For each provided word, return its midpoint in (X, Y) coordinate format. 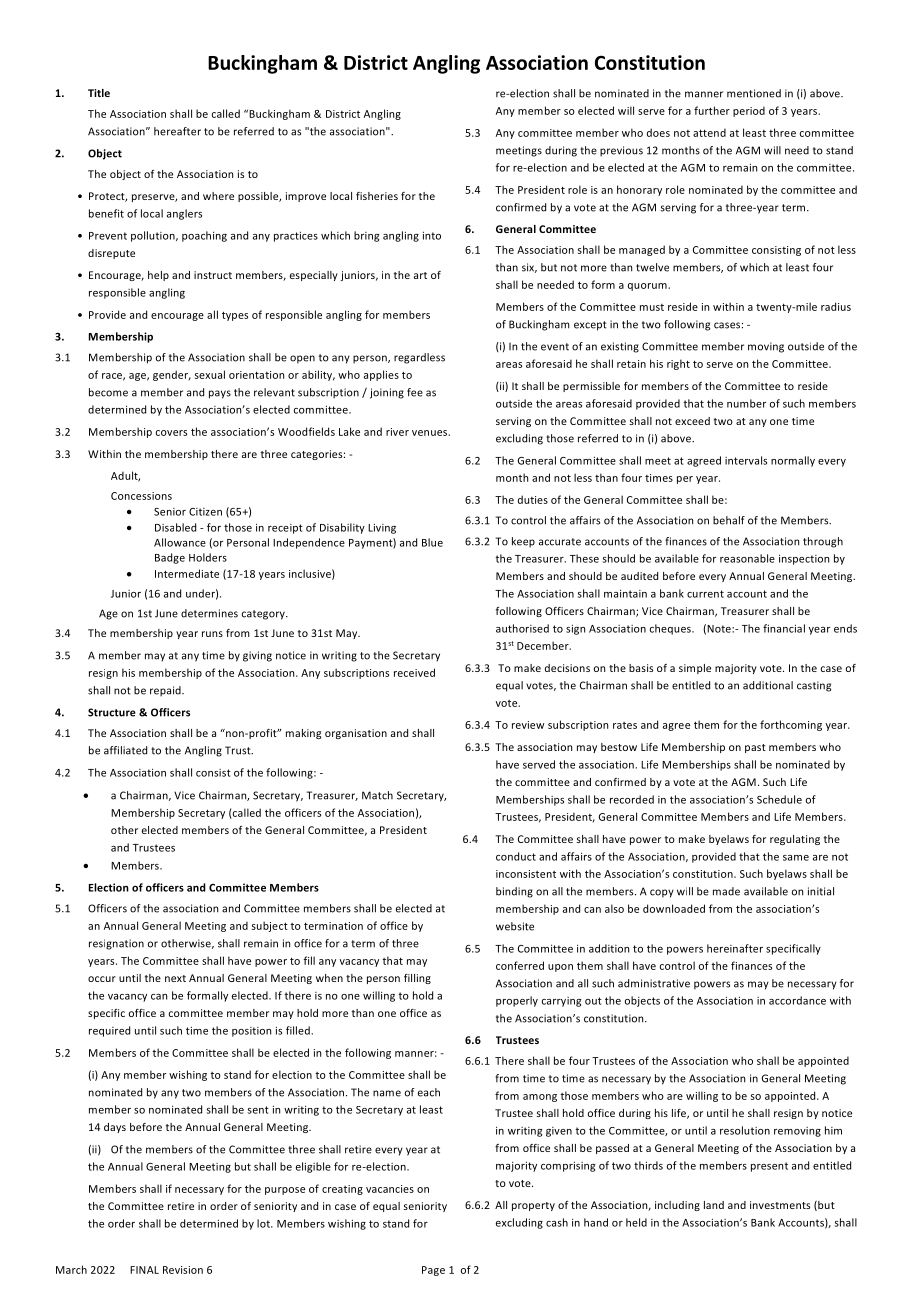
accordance (797, 1000)
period (749, 111)
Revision (183, 1270)
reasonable (747, 558)
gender (172, 375)
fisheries (377, 196)
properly (517, 1001)
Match (377, 795)
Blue (432, 542)
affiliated (125, 750)
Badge (170, 558)
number (746, 403)
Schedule (779, 799)
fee (415, 392)
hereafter (177, 131)
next (175, 978)
